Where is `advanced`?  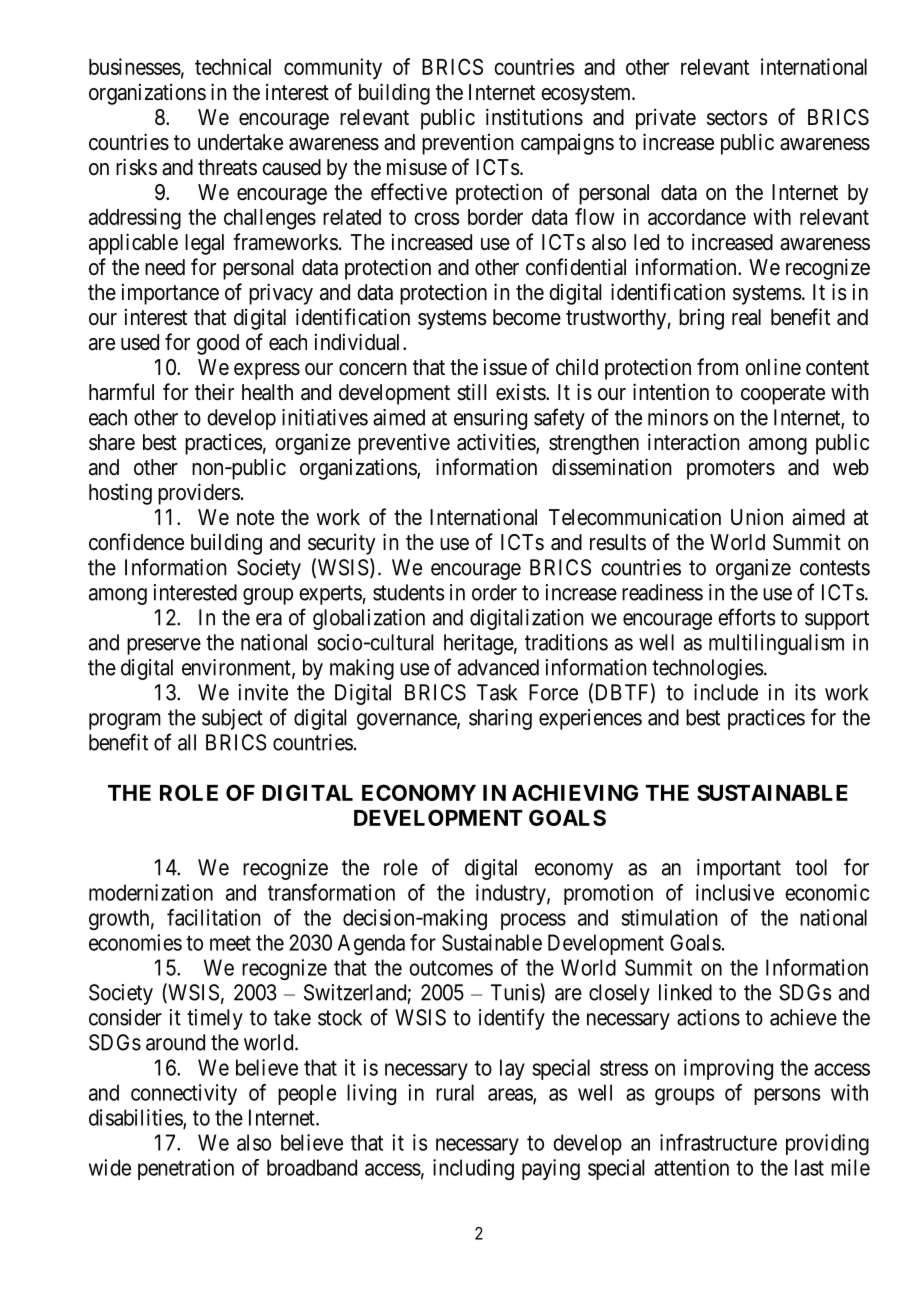
advanced is located at coordinates (498, 667).
